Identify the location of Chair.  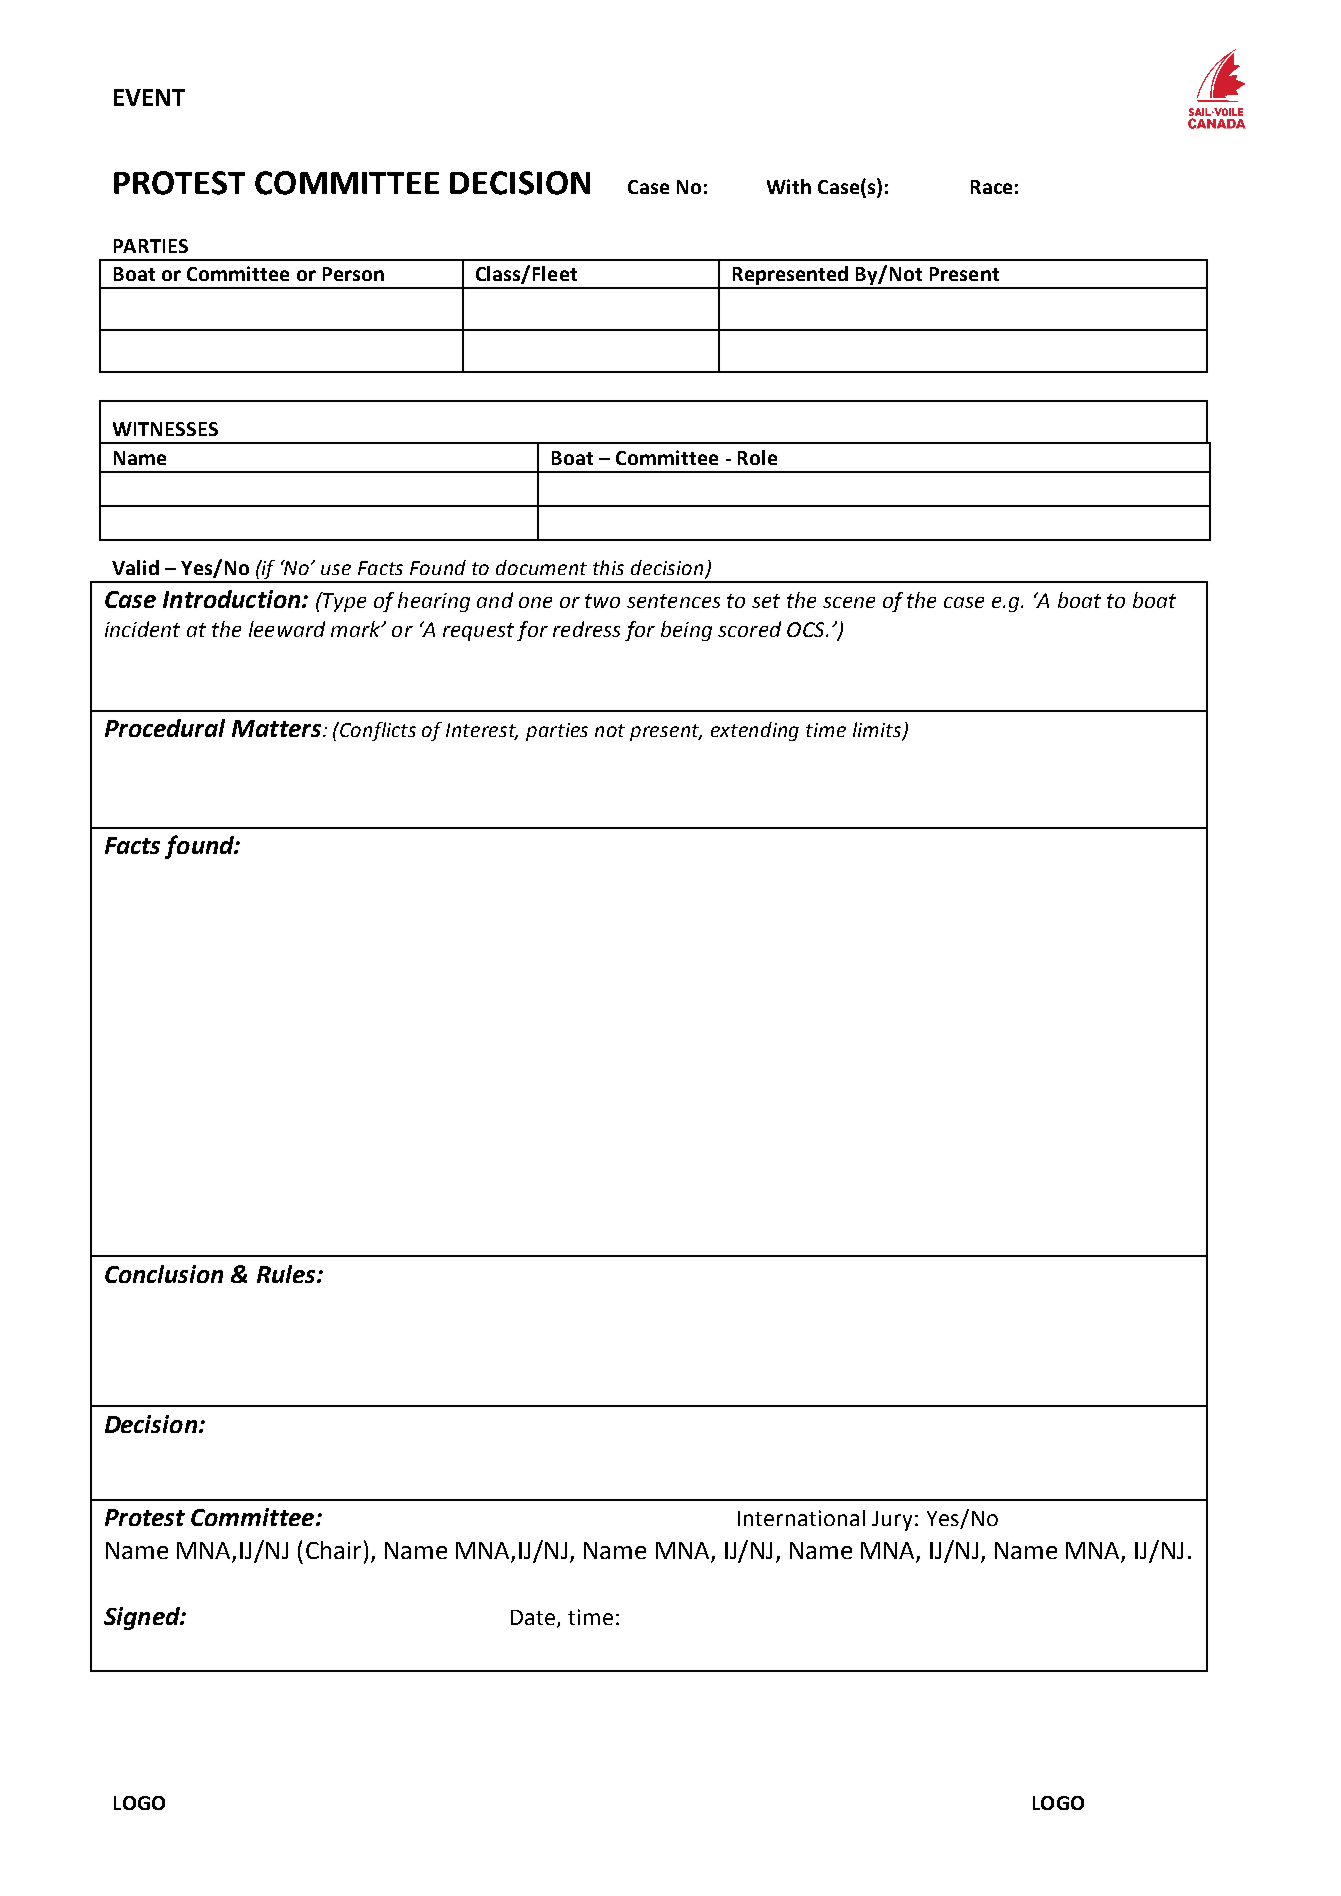
(333, 1550).
